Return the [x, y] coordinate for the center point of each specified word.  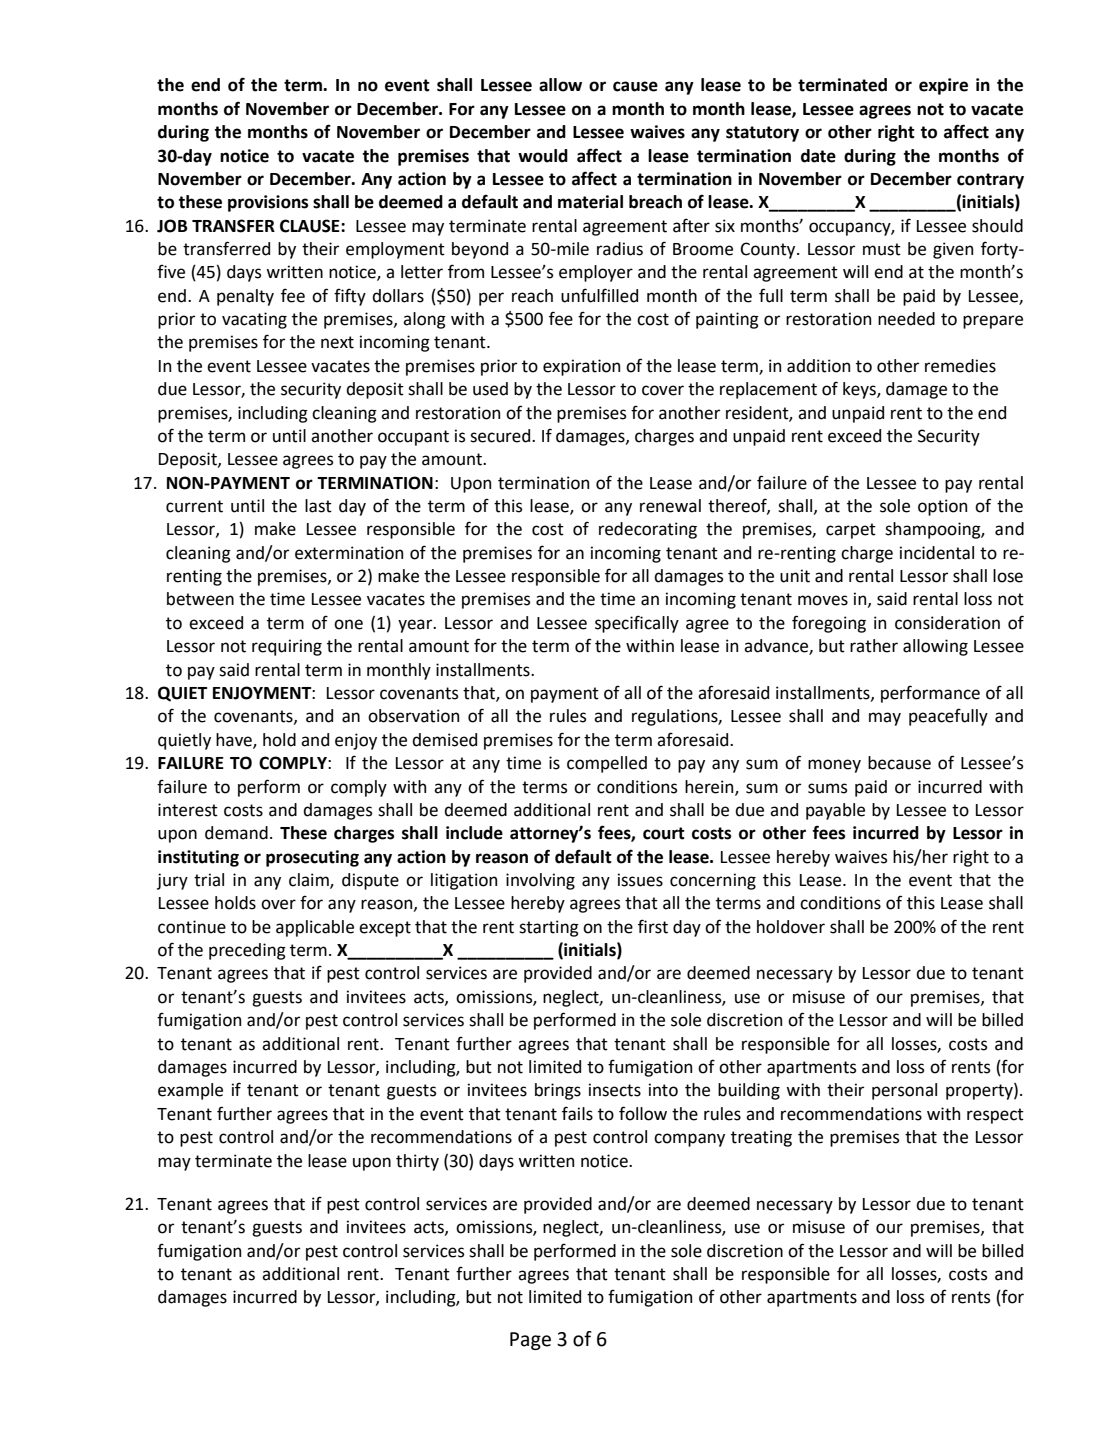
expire [943, 86]
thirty [417, 1162]
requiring [287, 647]
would [543, 156]
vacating [254, 320]
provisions [268, 203]
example [190, 1091]
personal [904, 1091]
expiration [581, 367]
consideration [947, 623]
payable [835, 811]
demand [236, 833]
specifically [637, 624]
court [664, 833]
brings [558, 1091]
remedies [960, 366]
